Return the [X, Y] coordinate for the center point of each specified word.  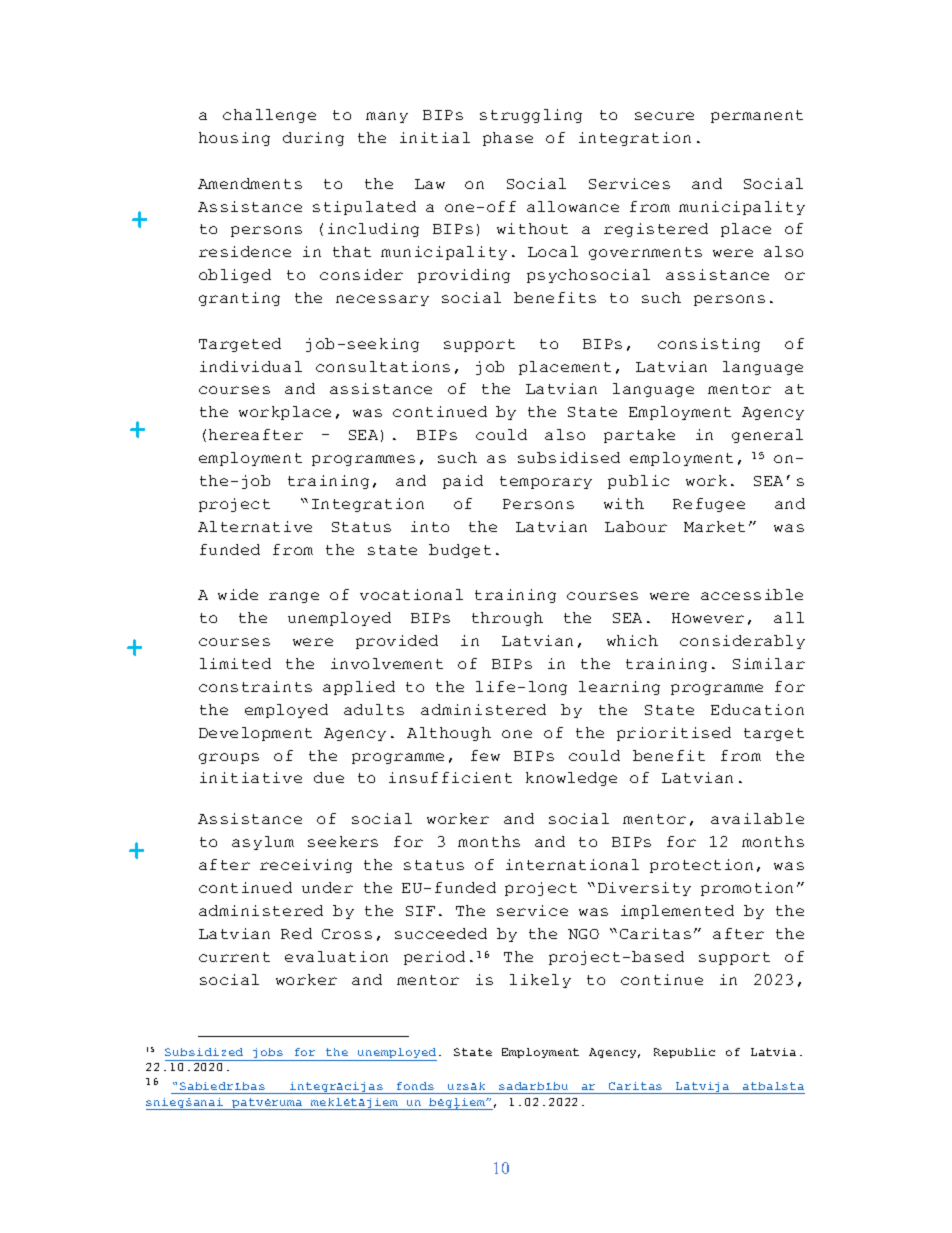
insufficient [450, 777]
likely [540, 981]
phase [508, 139]
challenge [269, 116]
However [708, 618]
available [757, 818]
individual [251, 366]
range [294, 597]
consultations [383, 366]
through [507, 619]
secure [664, 116]
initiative [251, 777]
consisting [709, 345]
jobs [268, 1054]
